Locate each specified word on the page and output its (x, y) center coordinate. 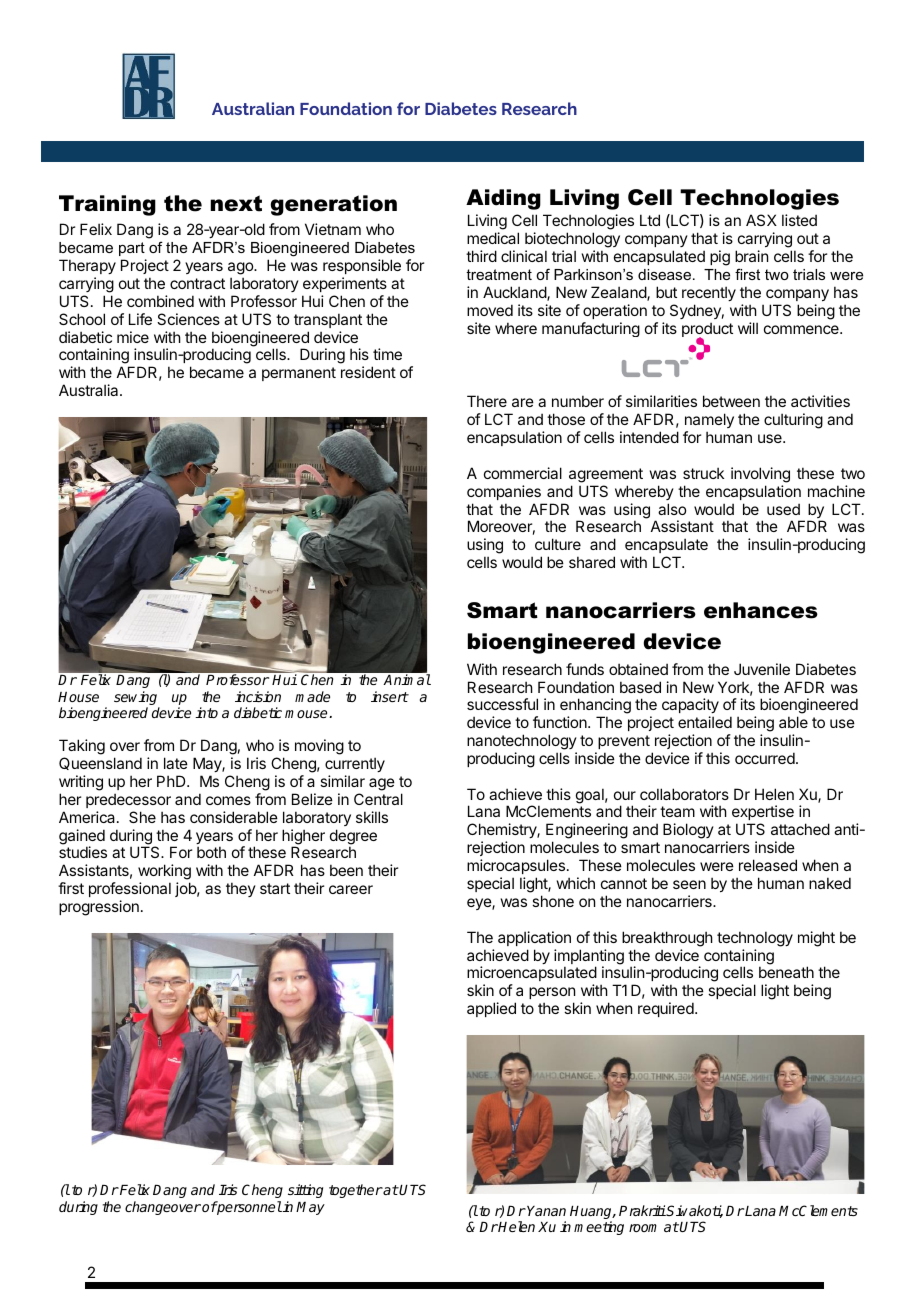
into (206, 712)
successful (502, 704)
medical (493, 238)
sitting (305, 1191)
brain (751, 256)
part (132, 249)
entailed (705, 722)
